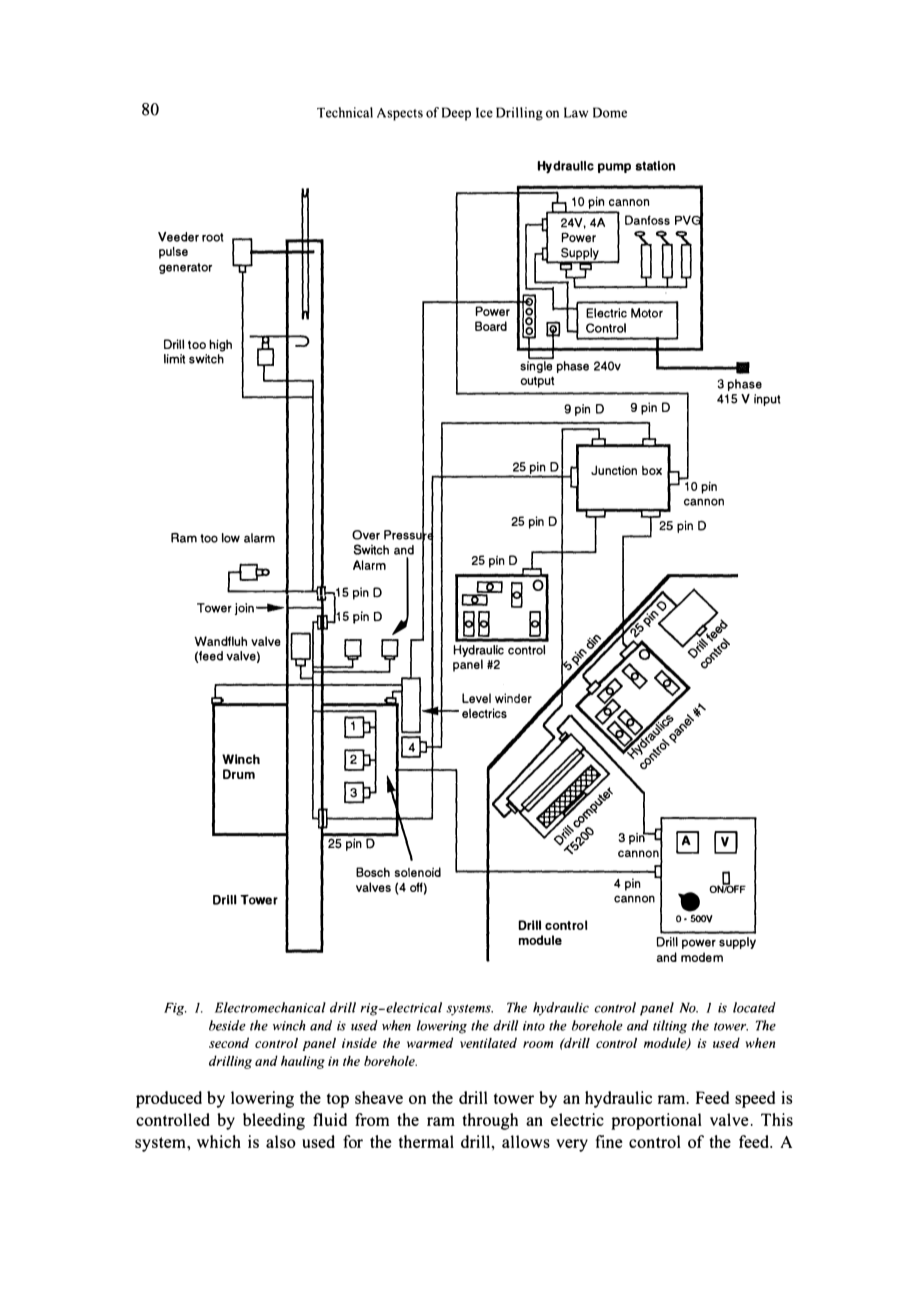 The image size is (924, 1308). Describe the element at coordinates (366, 535) in the document. I see `Over` at that location.
